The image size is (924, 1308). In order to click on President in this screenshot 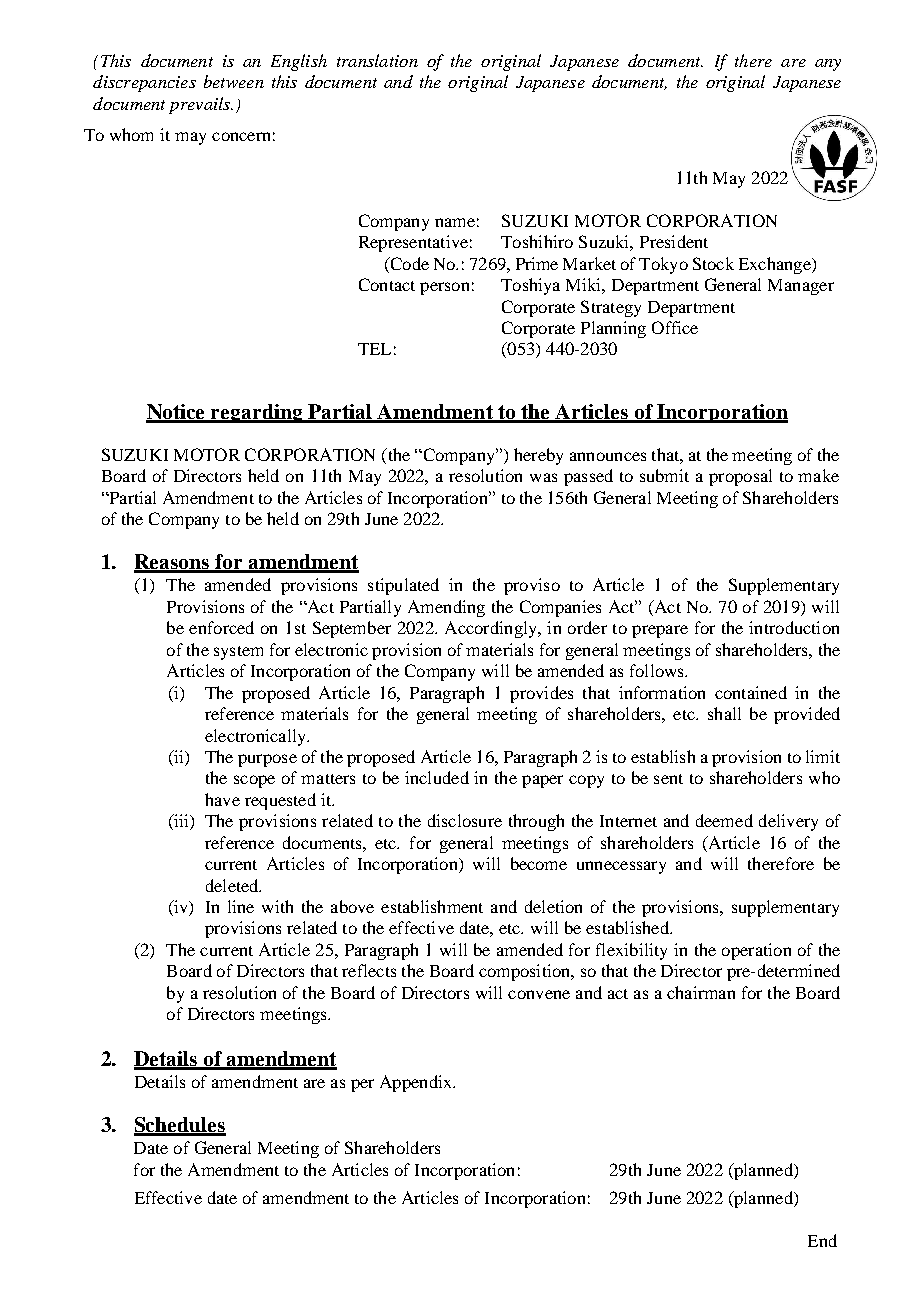, I will do `click(674, 241)`.
